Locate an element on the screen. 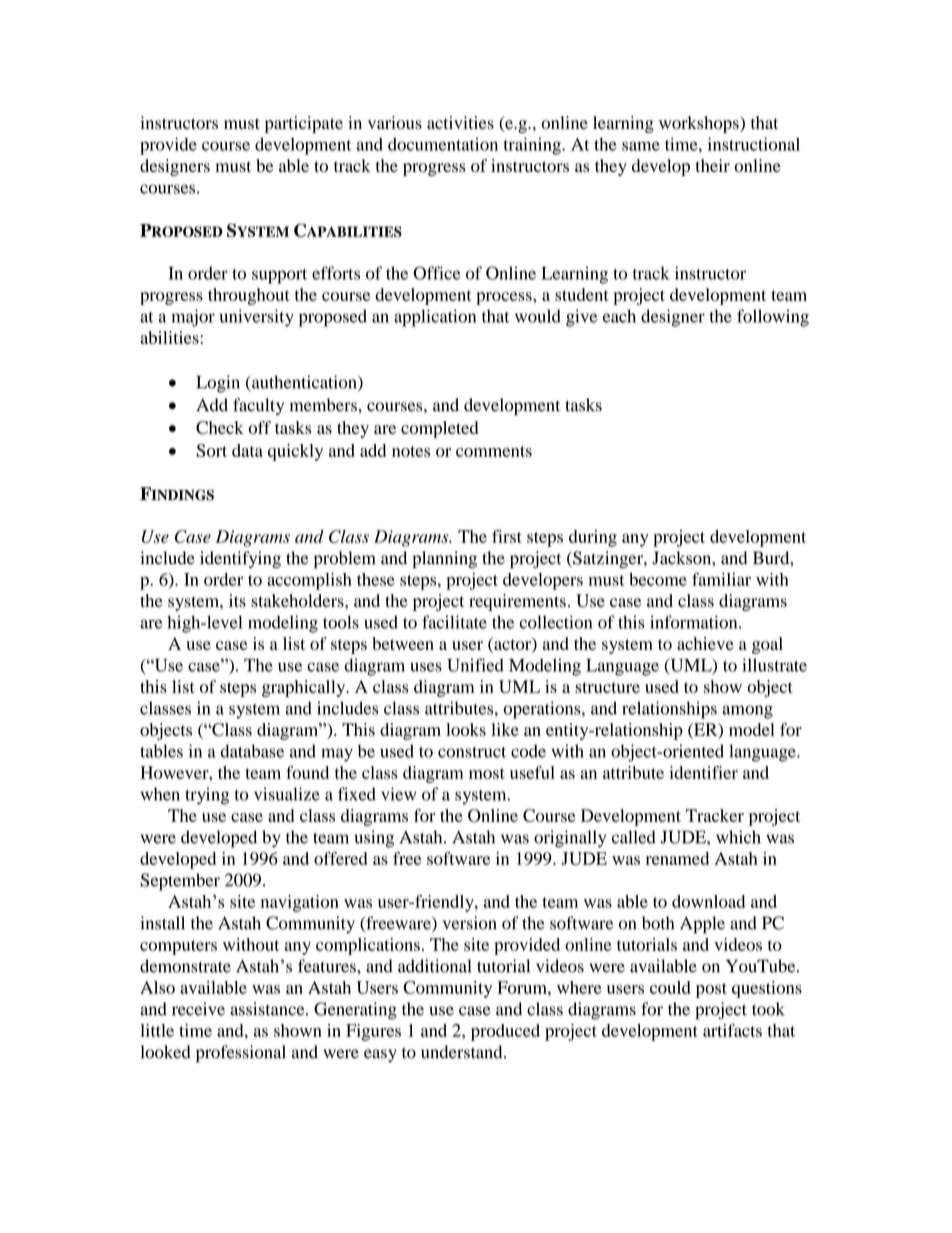  its is located at coordinates (237, 600).
